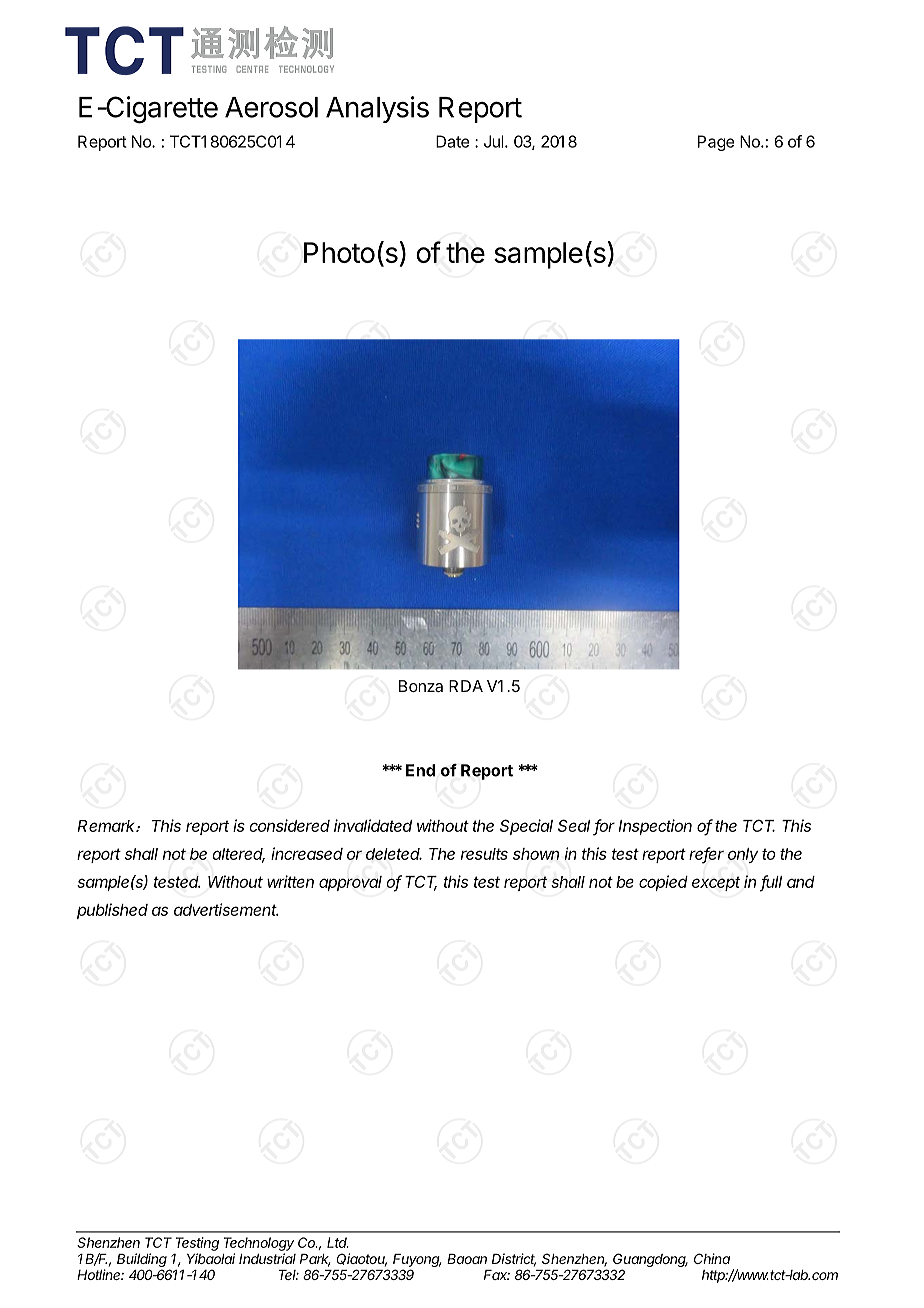 The height and width of the screenshot is (1308, 924). Describe the element at coordinates (289, 825) in the screenshot. I see `considered` at that location.
